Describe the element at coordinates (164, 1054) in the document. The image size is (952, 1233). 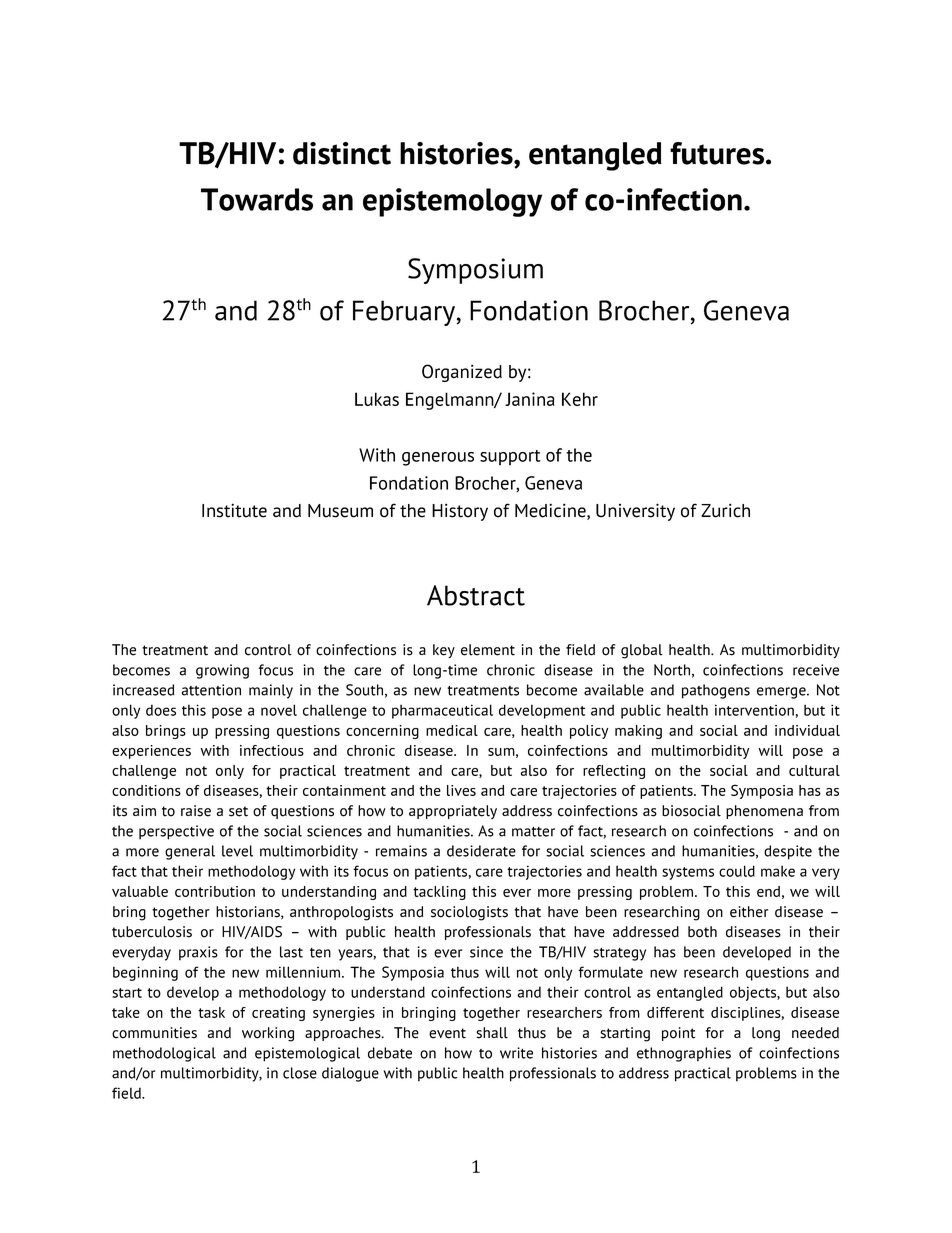
I see `methodological` at that location.
